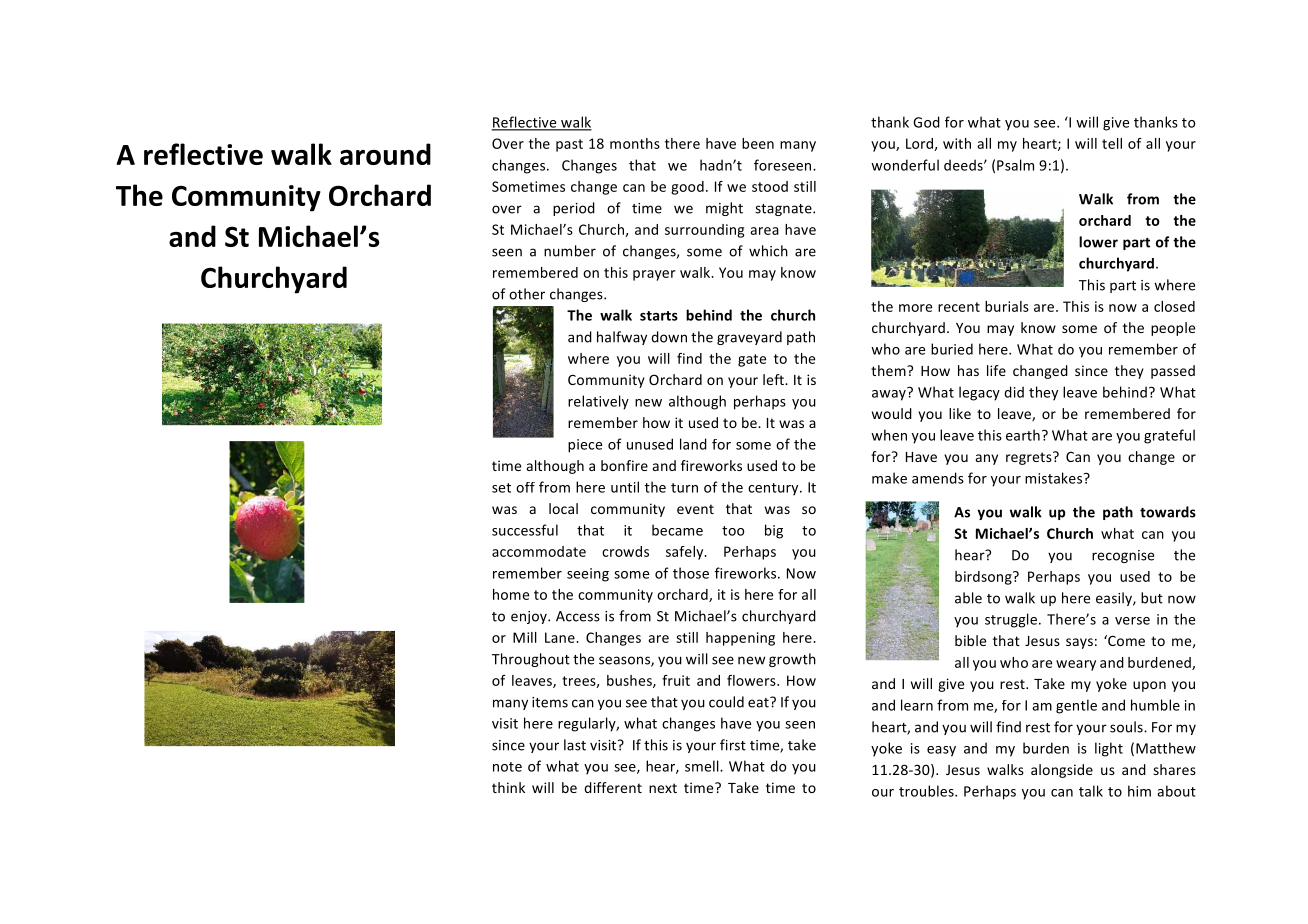 Image resolution: width=1308 pixels, height=924 pixels. I want to click on recognise, so click(1123, 556).
